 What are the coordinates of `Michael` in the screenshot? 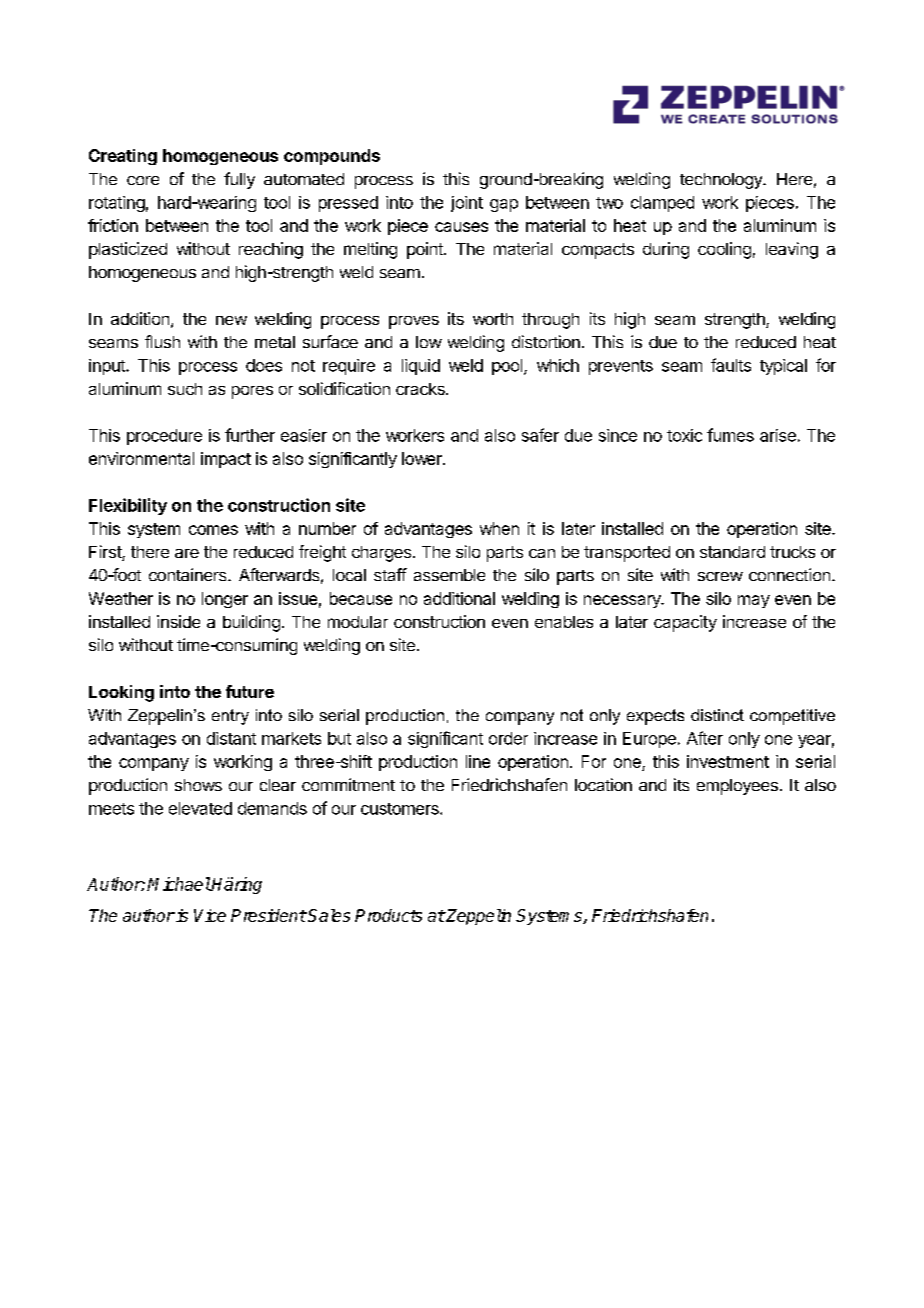 It's located at (179, 884).
